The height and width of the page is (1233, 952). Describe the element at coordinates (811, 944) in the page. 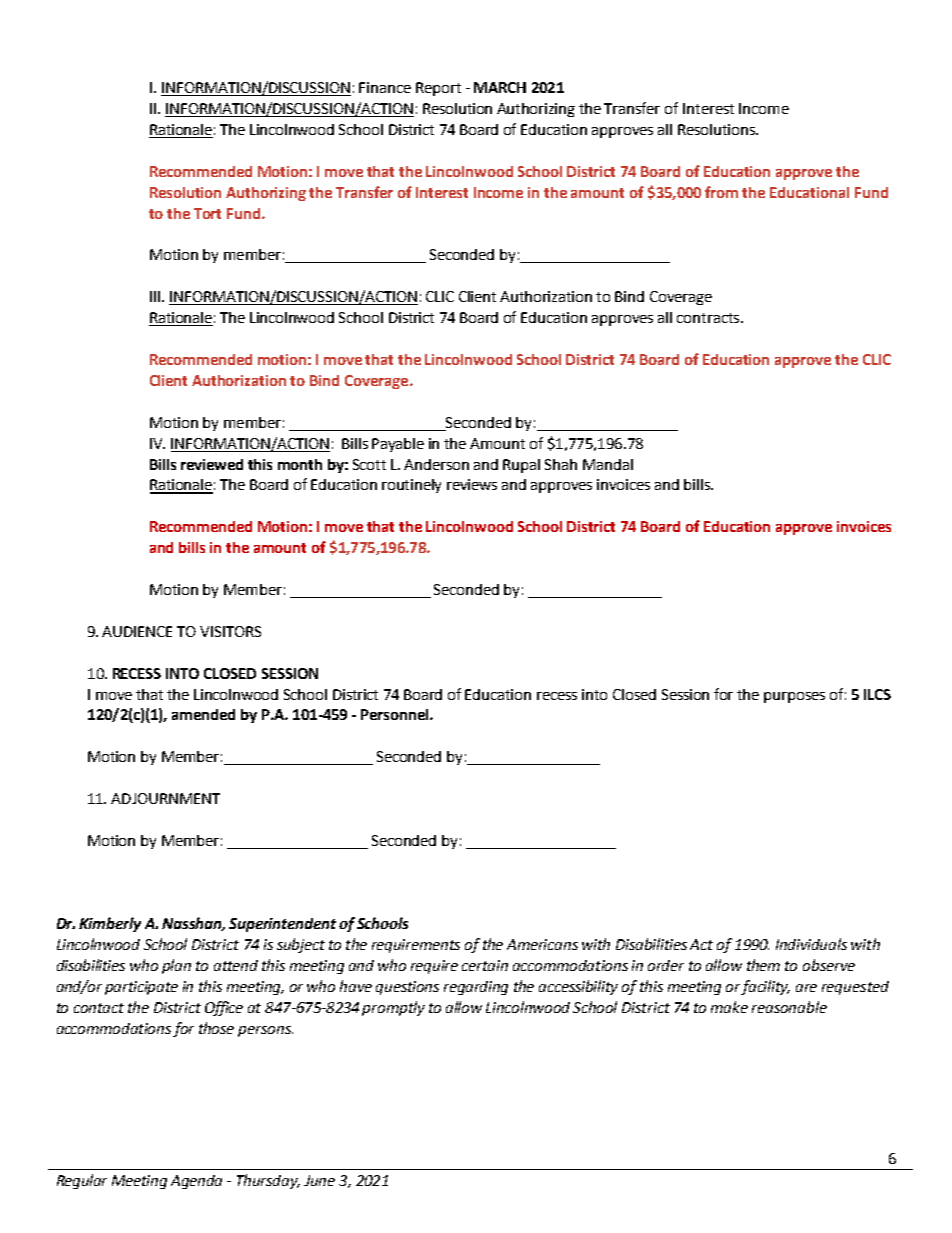

I see `Individuals` at that location.
